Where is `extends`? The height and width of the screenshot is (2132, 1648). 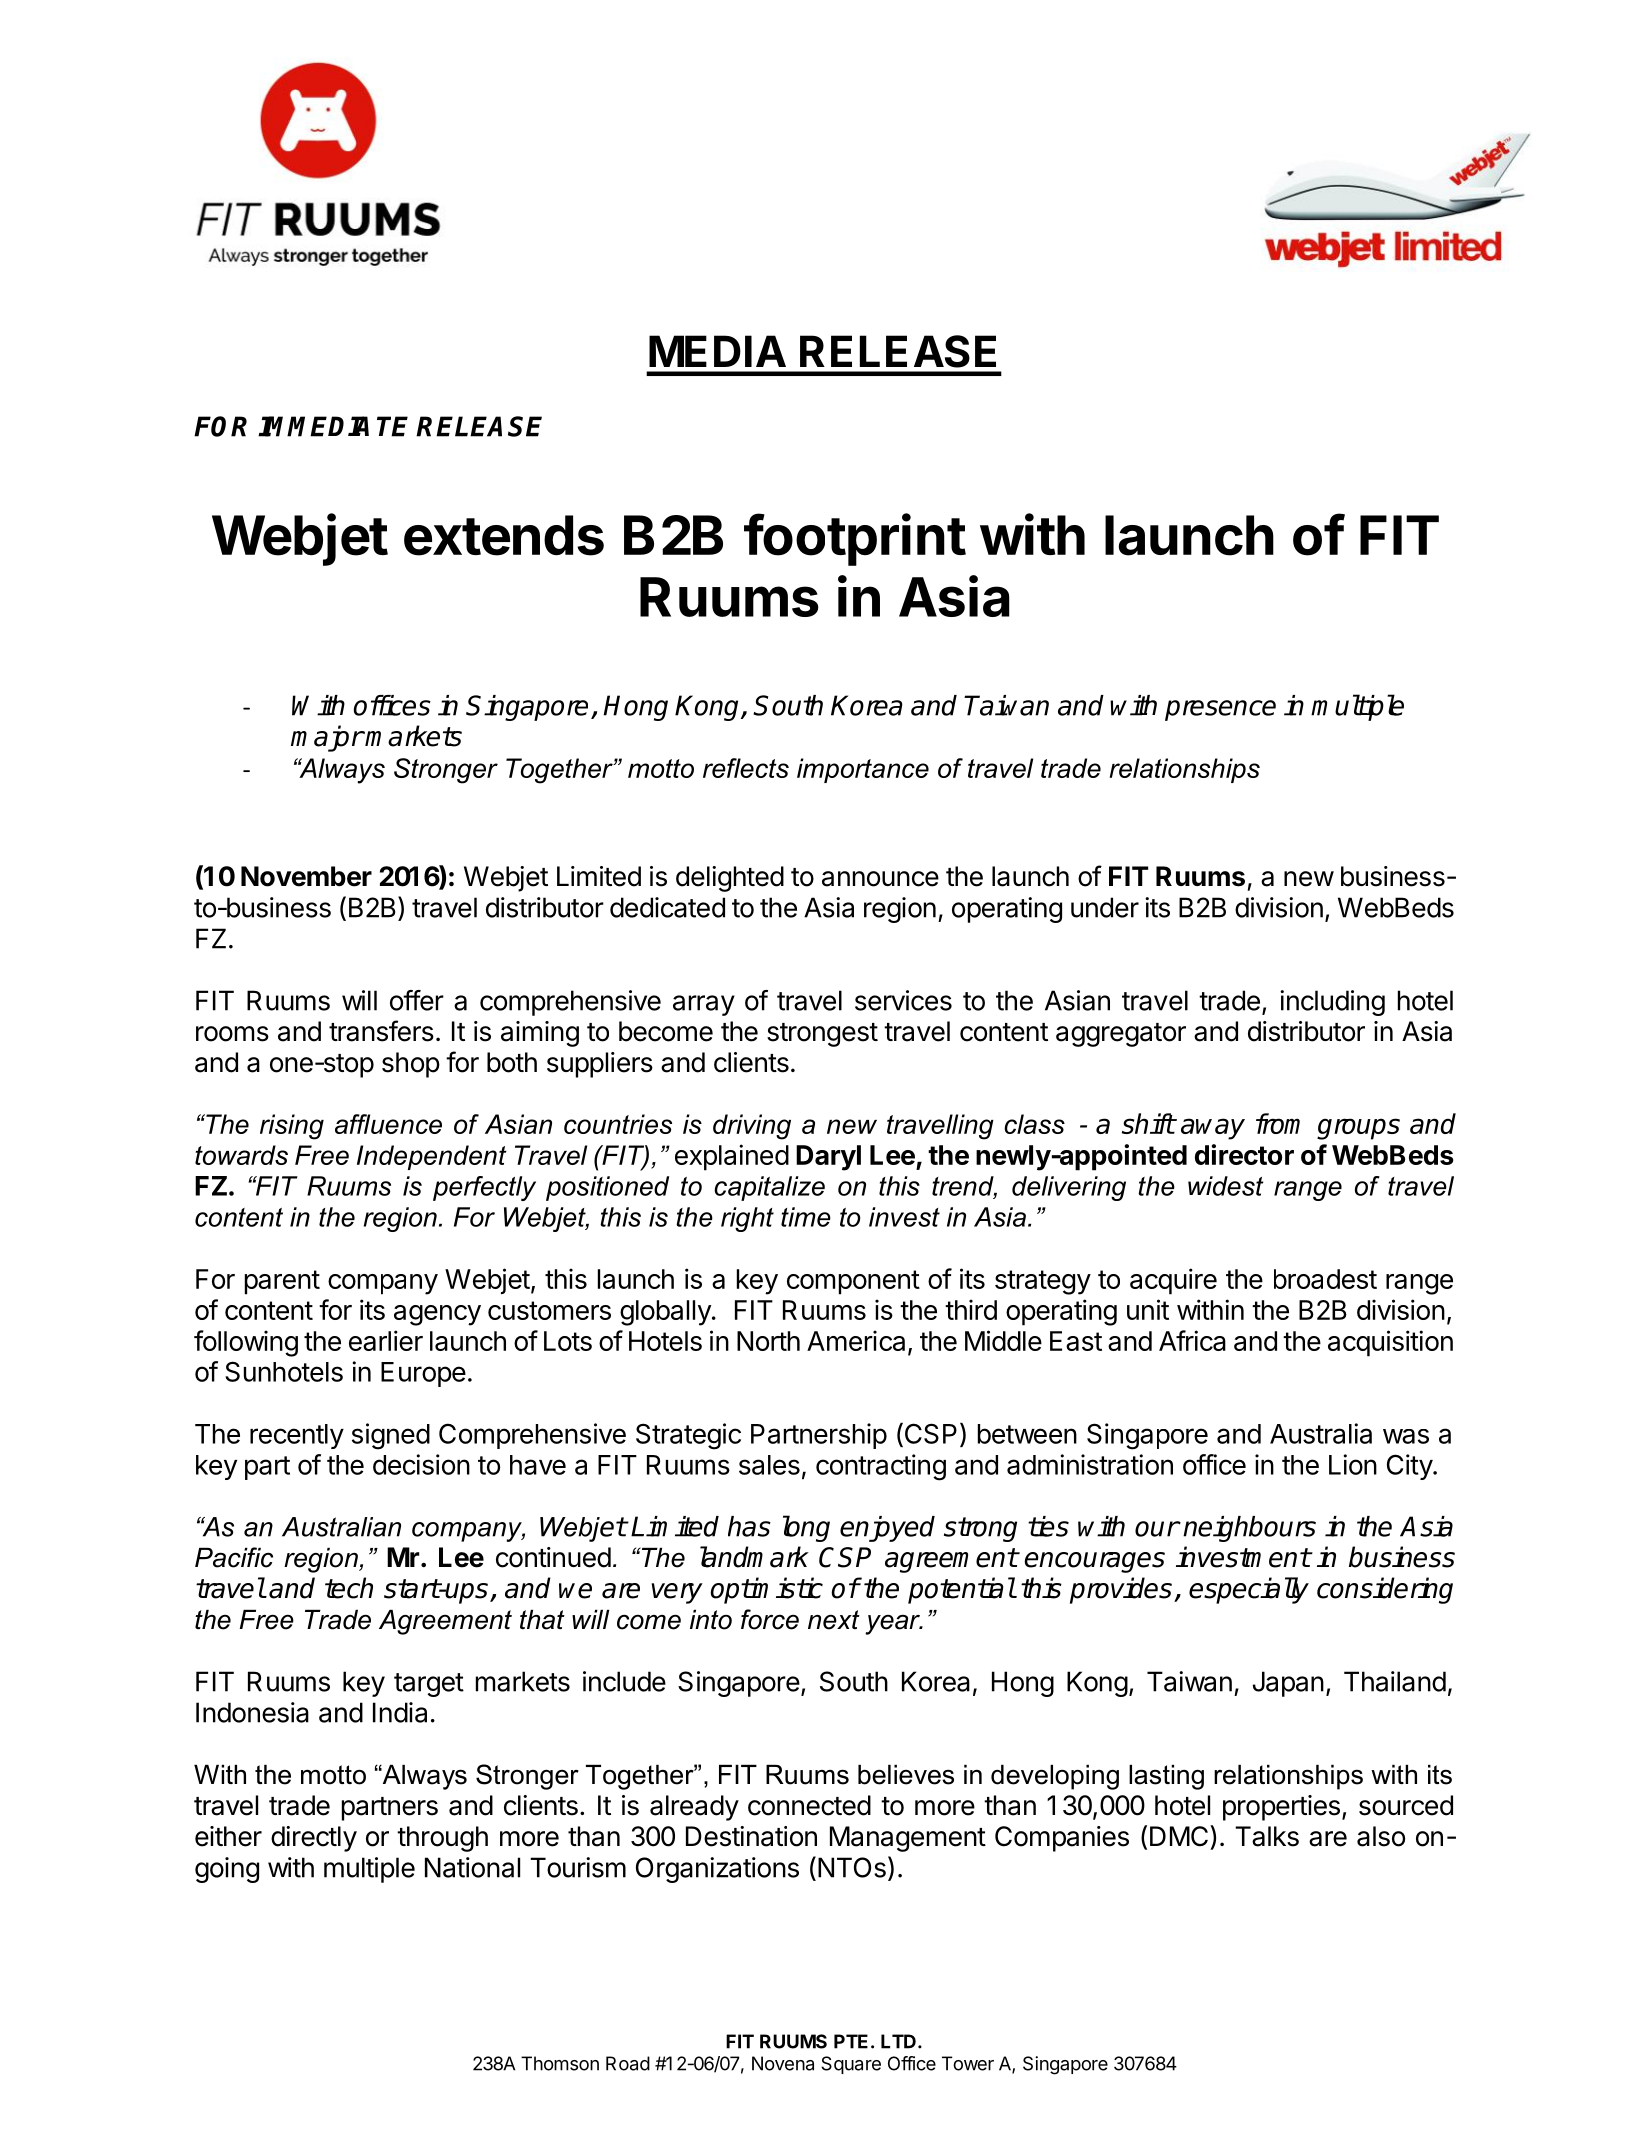
extends is located at coordinates (504, 535).
